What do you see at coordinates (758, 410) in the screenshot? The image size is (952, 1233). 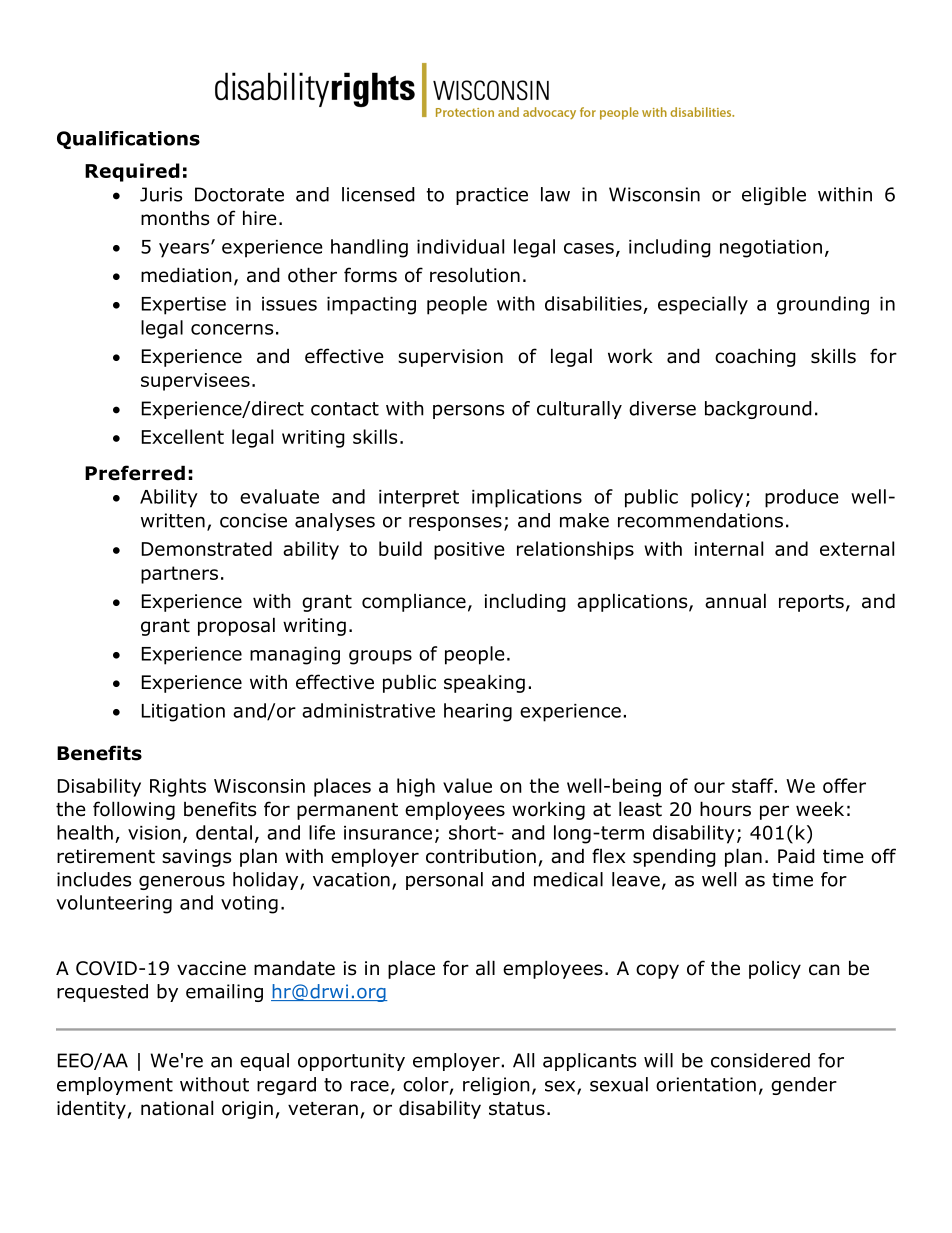 I see `background` at bounding box center [758, 410].
